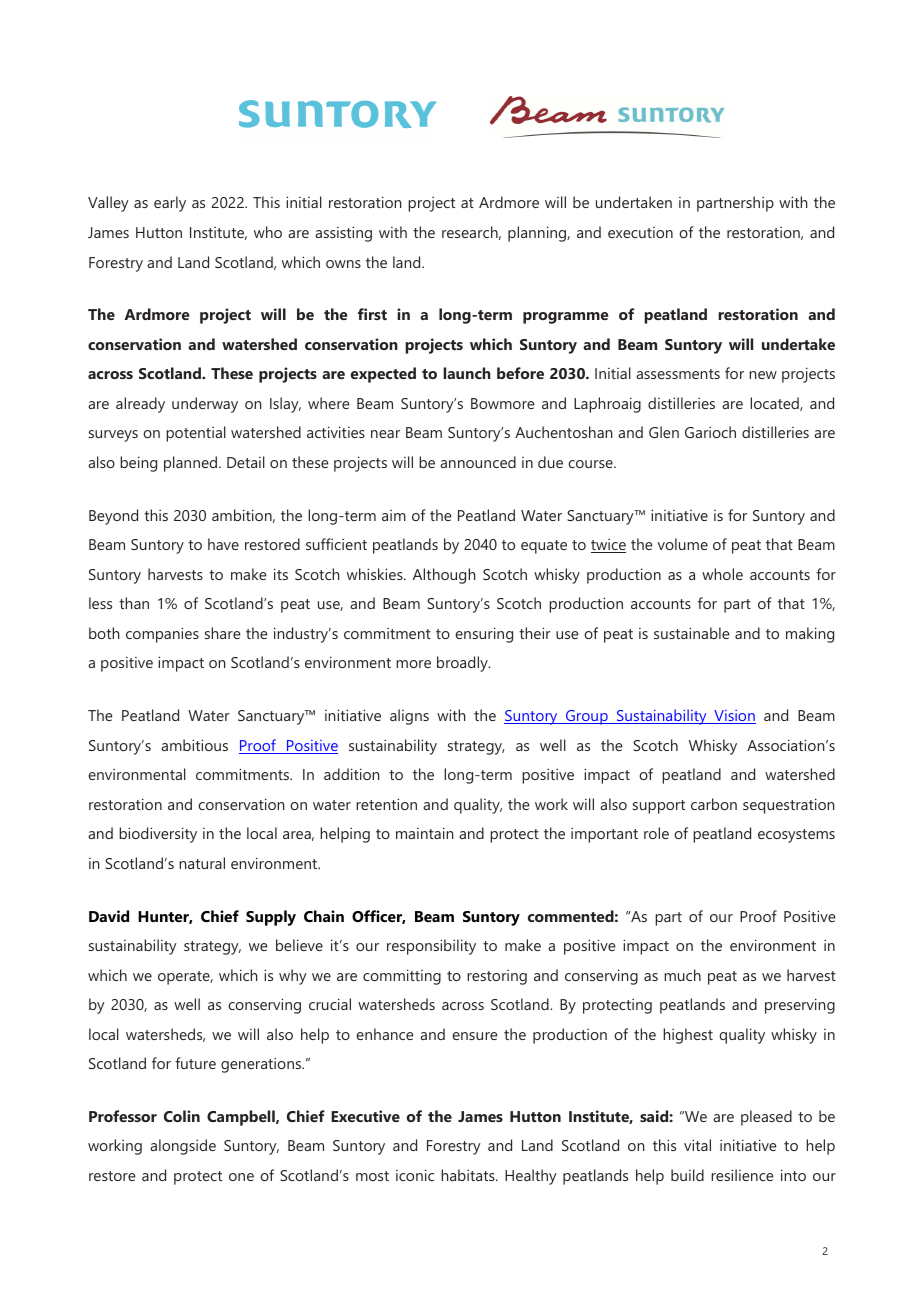 The image size is (924, 1308). I want to click on execution, so click(640, 232).
